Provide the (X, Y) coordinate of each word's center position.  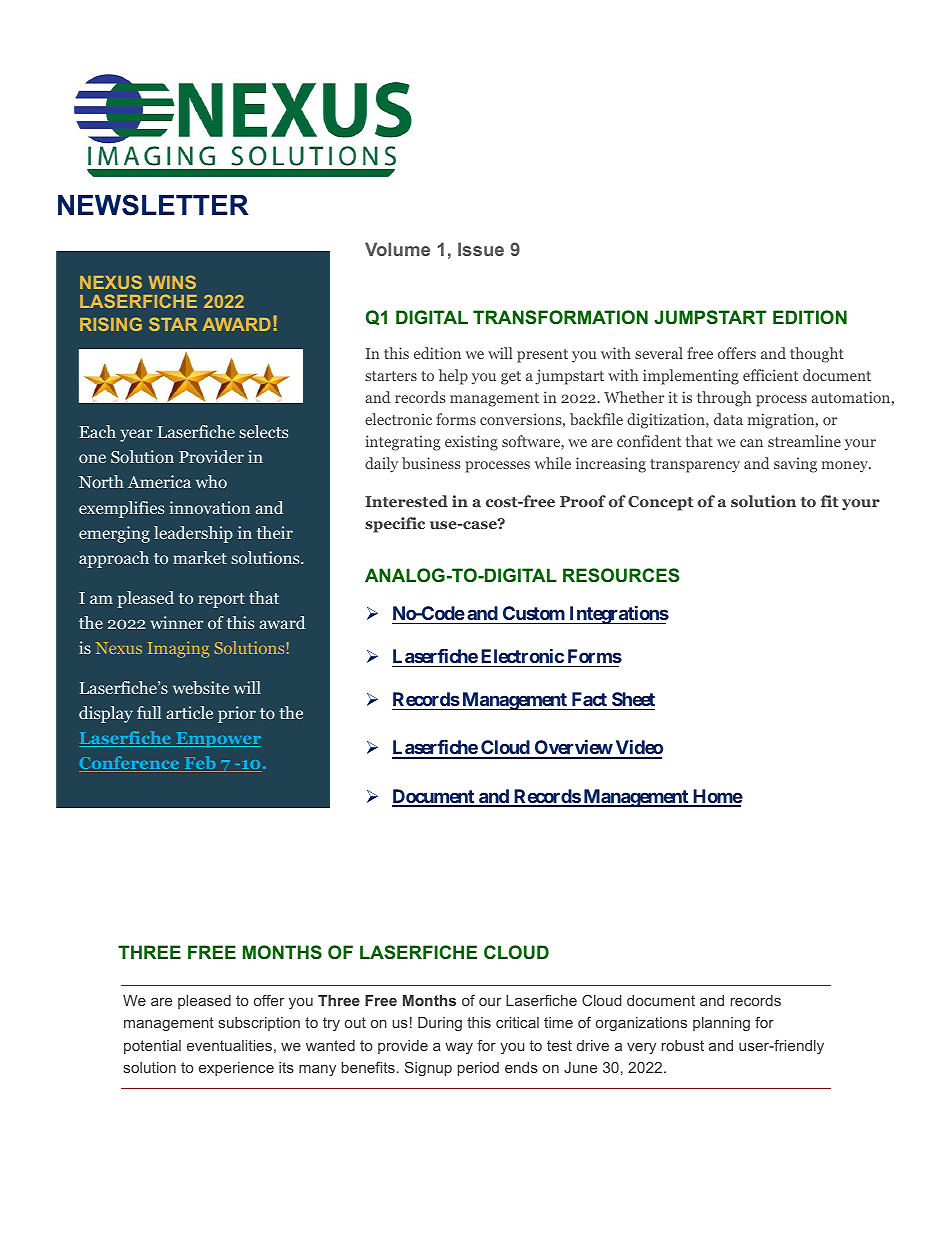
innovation (210, 507)
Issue (481, 249)
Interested (406, 501)
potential (152, 1047)
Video (638, 749)
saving (795, 465)
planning (721, 1024)
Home (717, 797)
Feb (200, 764)
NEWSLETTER (153, 205)
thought (817, 355)
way (459, 1048)
